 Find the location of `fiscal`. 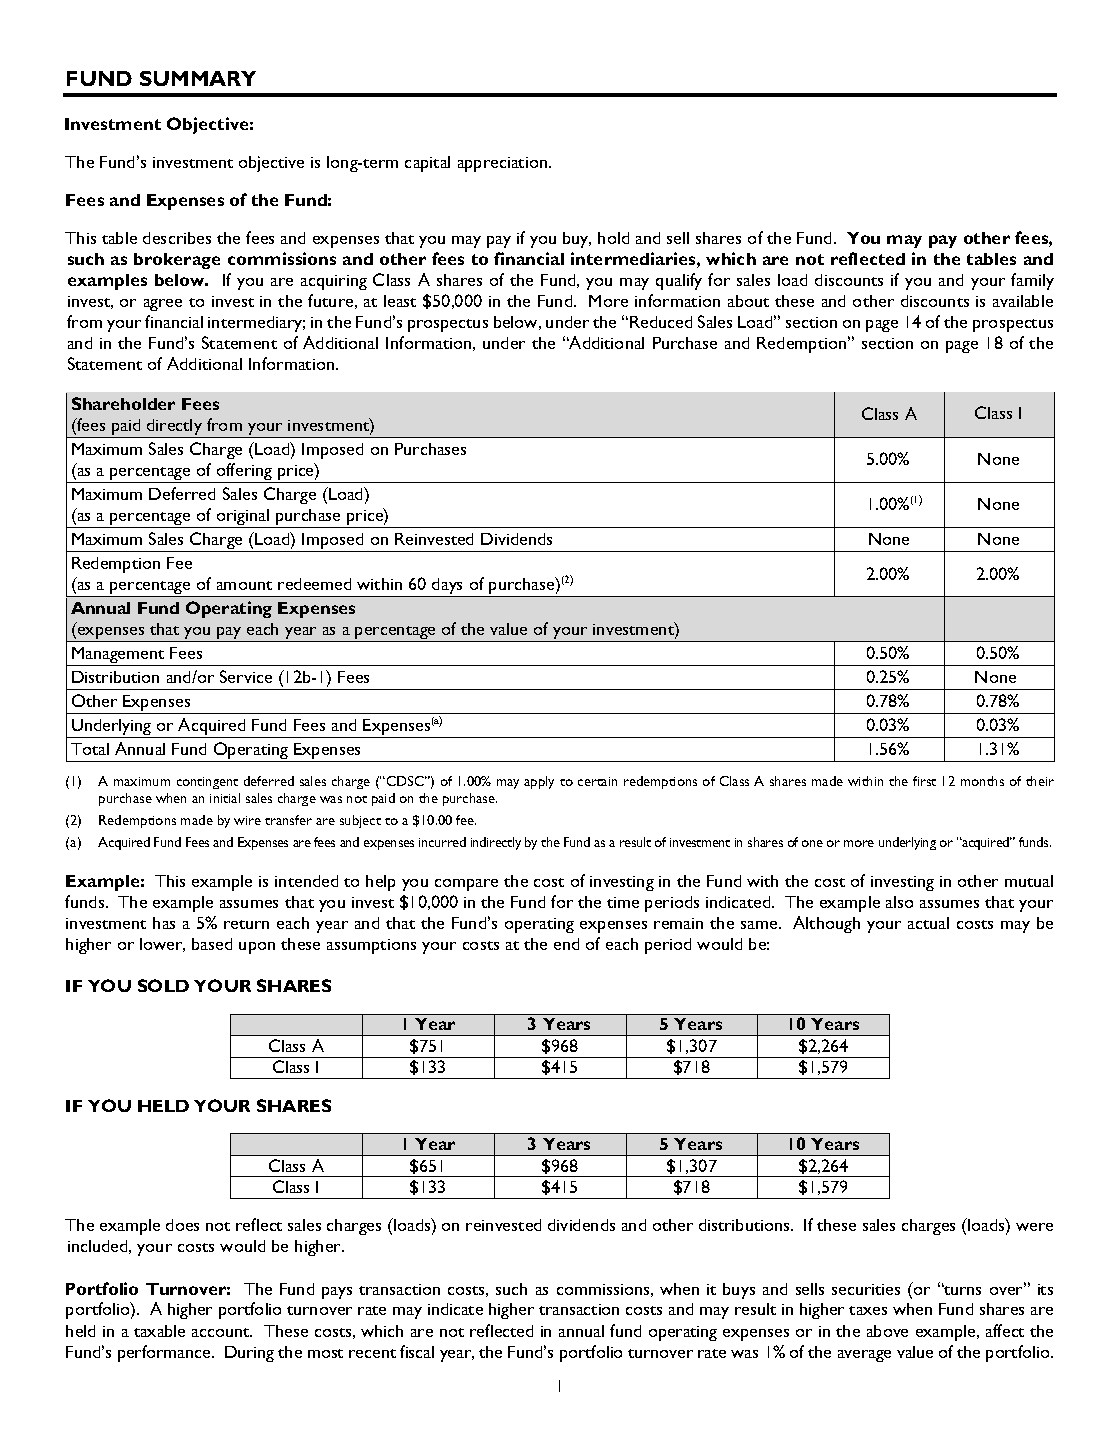

fiscal is located at coordinates (417, 1351).
